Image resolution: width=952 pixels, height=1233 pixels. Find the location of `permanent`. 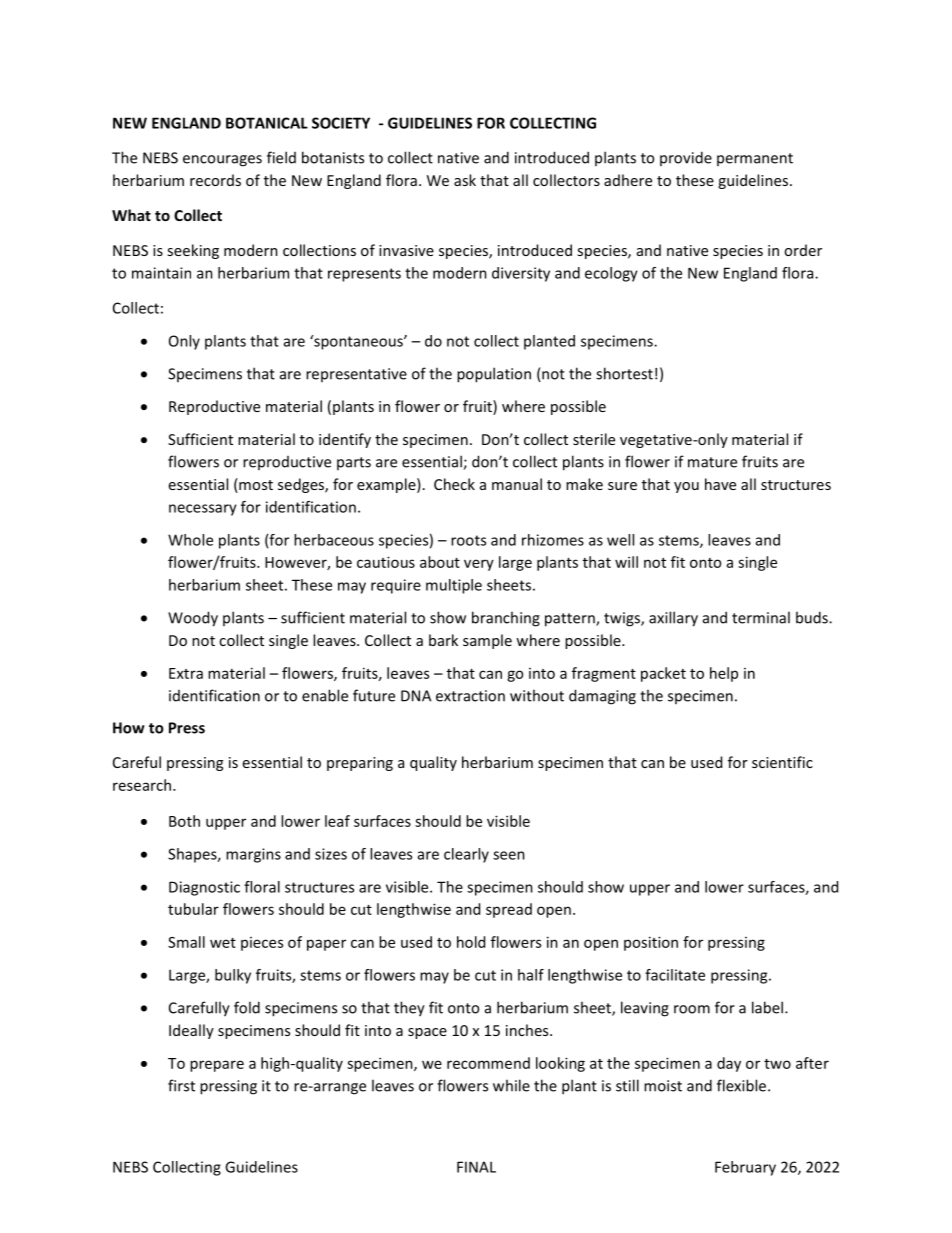

permanent is located at coordinates (755, 159).
